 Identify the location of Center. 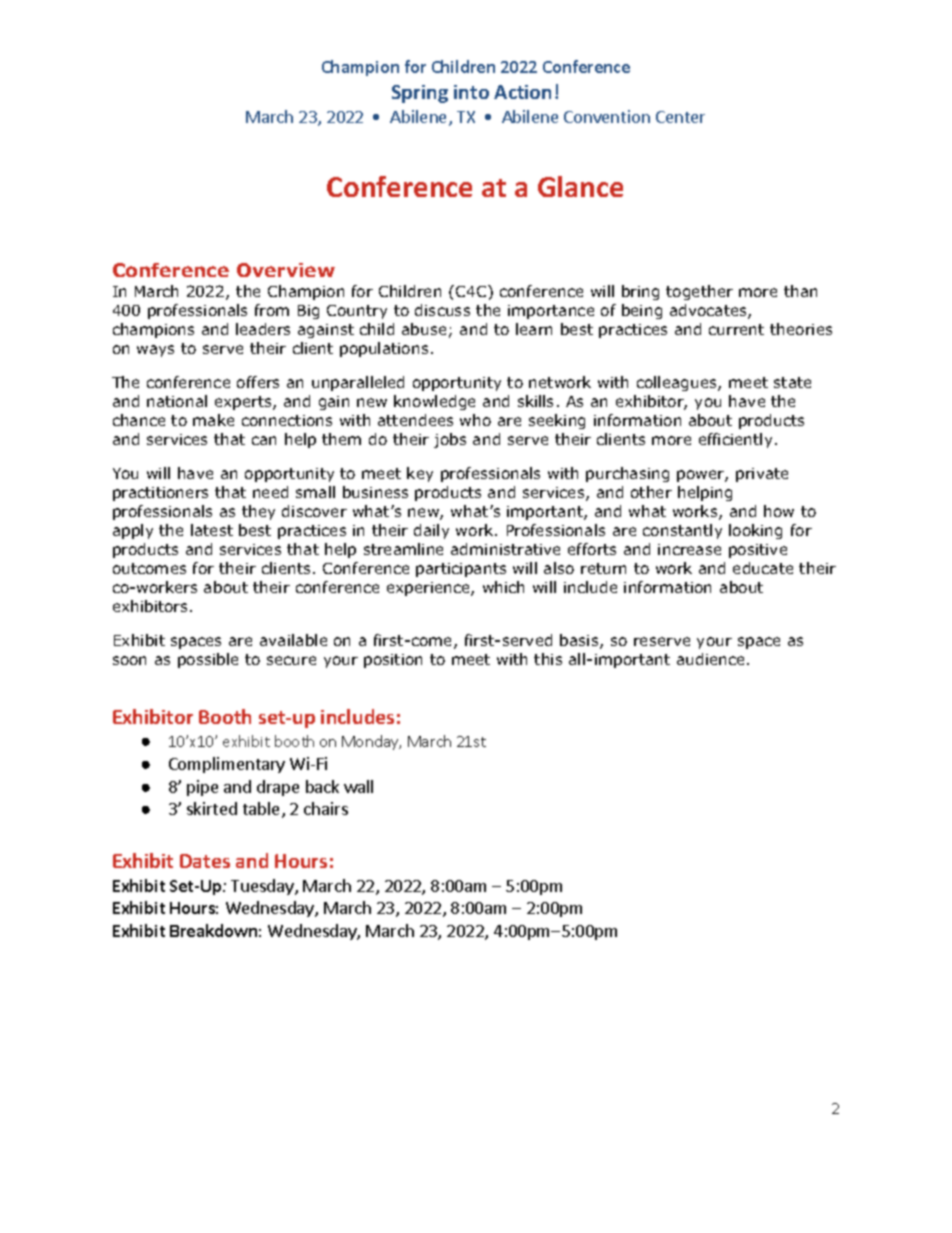
(680, 117).
